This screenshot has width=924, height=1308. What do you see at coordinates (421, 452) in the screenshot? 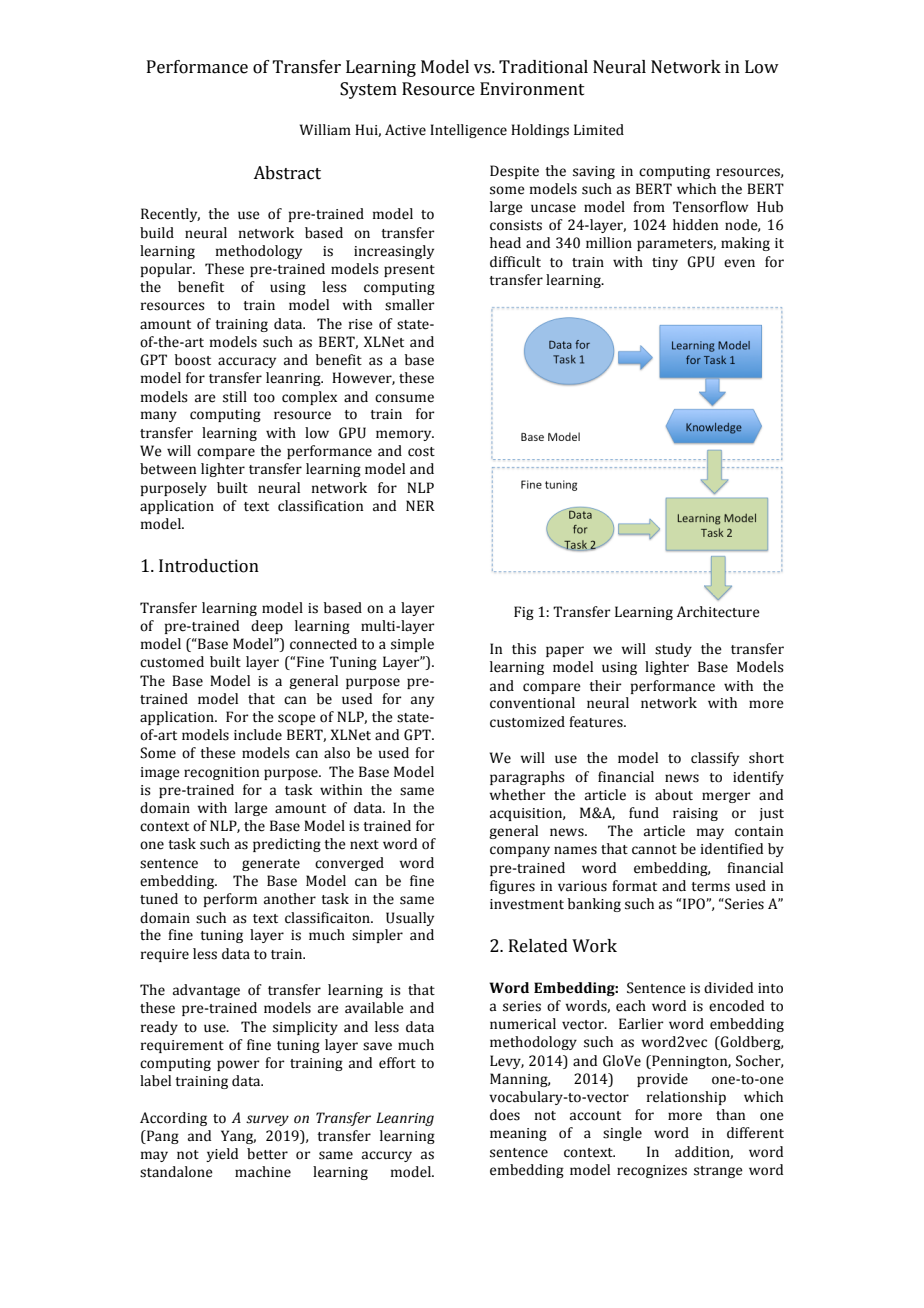
I see `cost` at bounding box center [421, 452].
